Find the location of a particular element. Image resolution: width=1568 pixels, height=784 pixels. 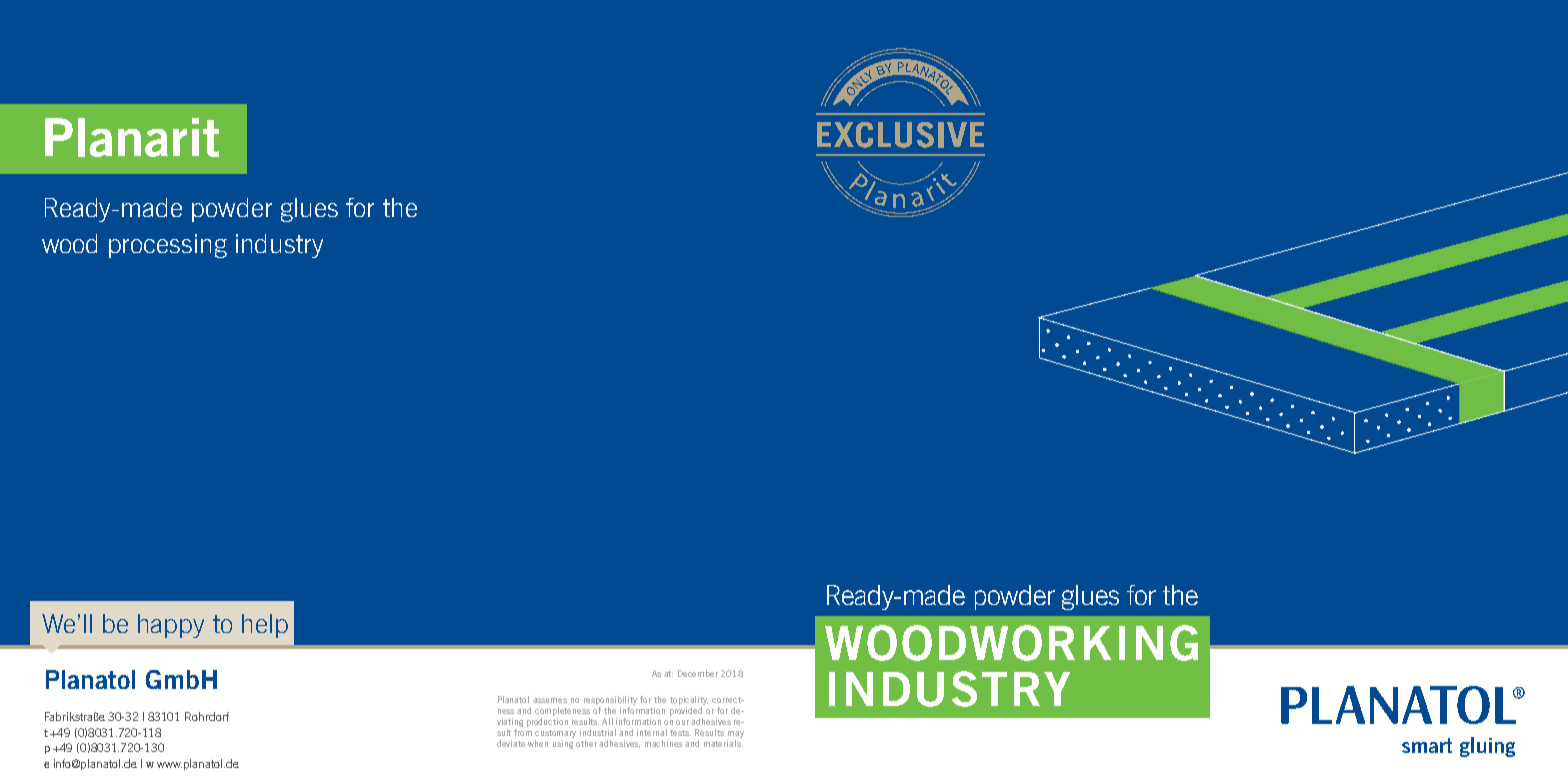

processing is located at coordinates (168, 246).
